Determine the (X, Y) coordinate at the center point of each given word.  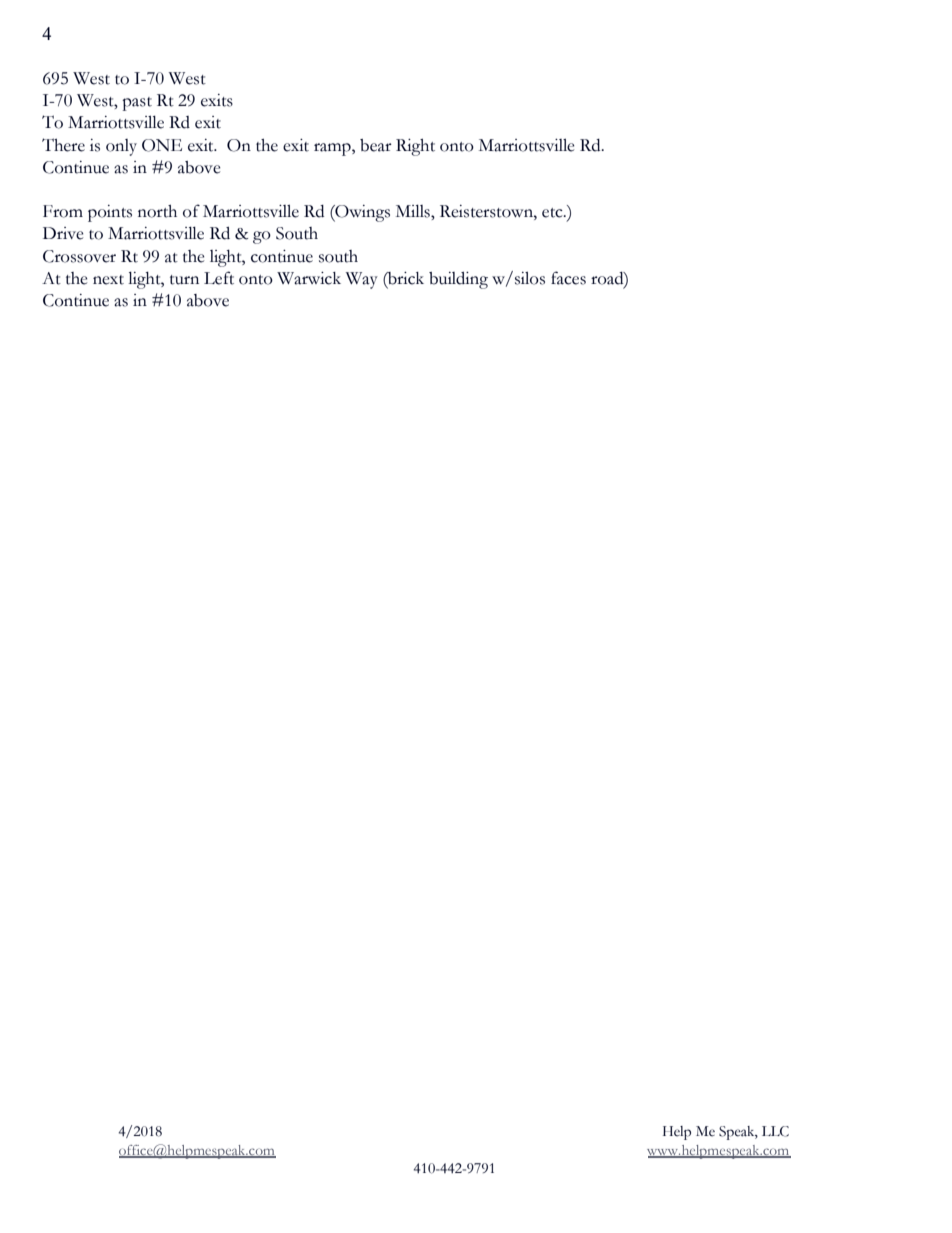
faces (568, 278)
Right (415, 147)
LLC (775, 1131)
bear (376, 145)
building (458, 280)
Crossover (79, 256)
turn (184, 280)
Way (362, 280)
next (108, 280)
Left (219, 278)
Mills (414, 211)
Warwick (309, 278)
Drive (63, 233)
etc (553, 213)
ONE (162, 145)
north (157, 211)
